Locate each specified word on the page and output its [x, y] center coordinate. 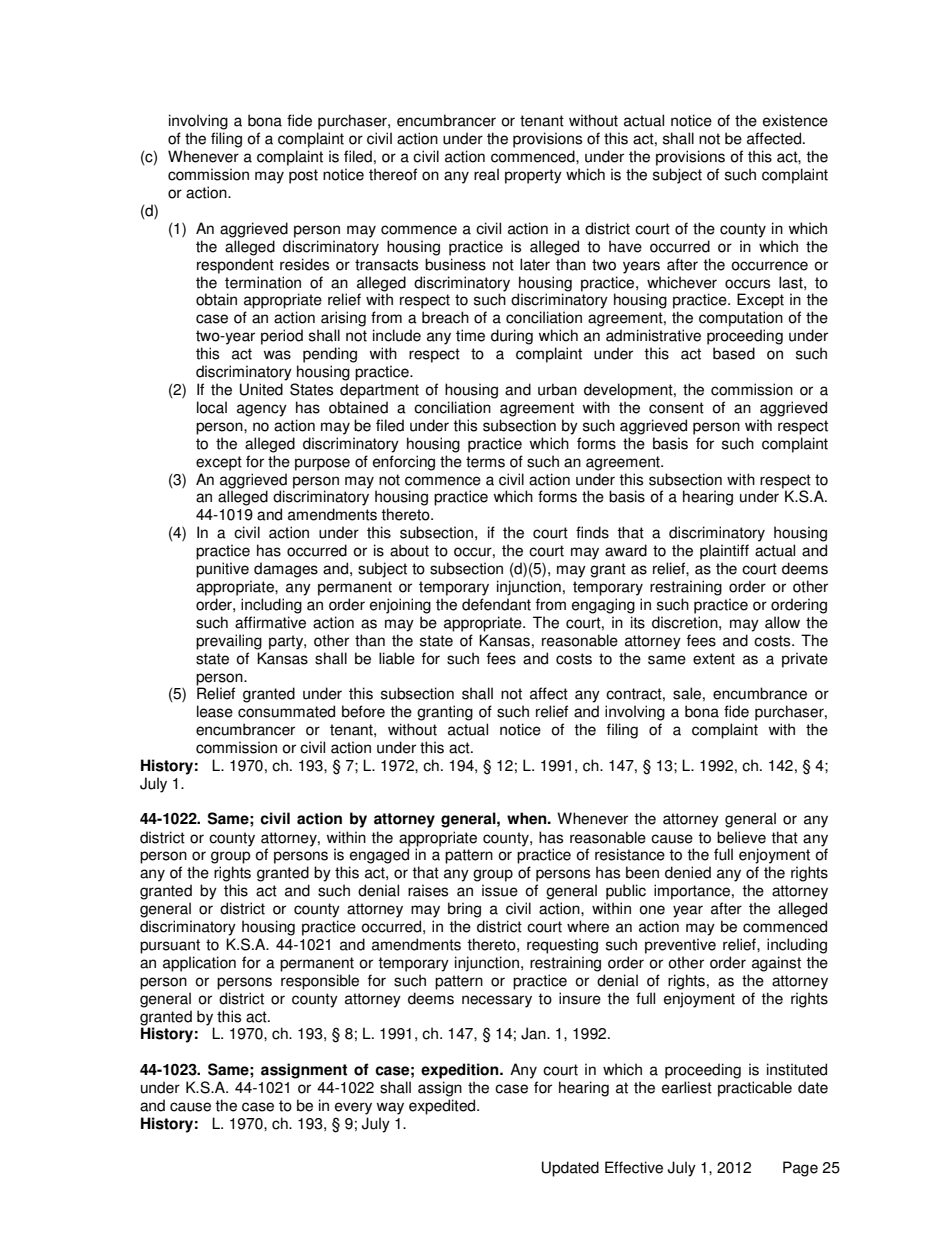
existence [795, 120]
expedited [443, 1107]
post [303, 176]
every [353, 1108]
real [486, 174]
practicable [755, 1089]
